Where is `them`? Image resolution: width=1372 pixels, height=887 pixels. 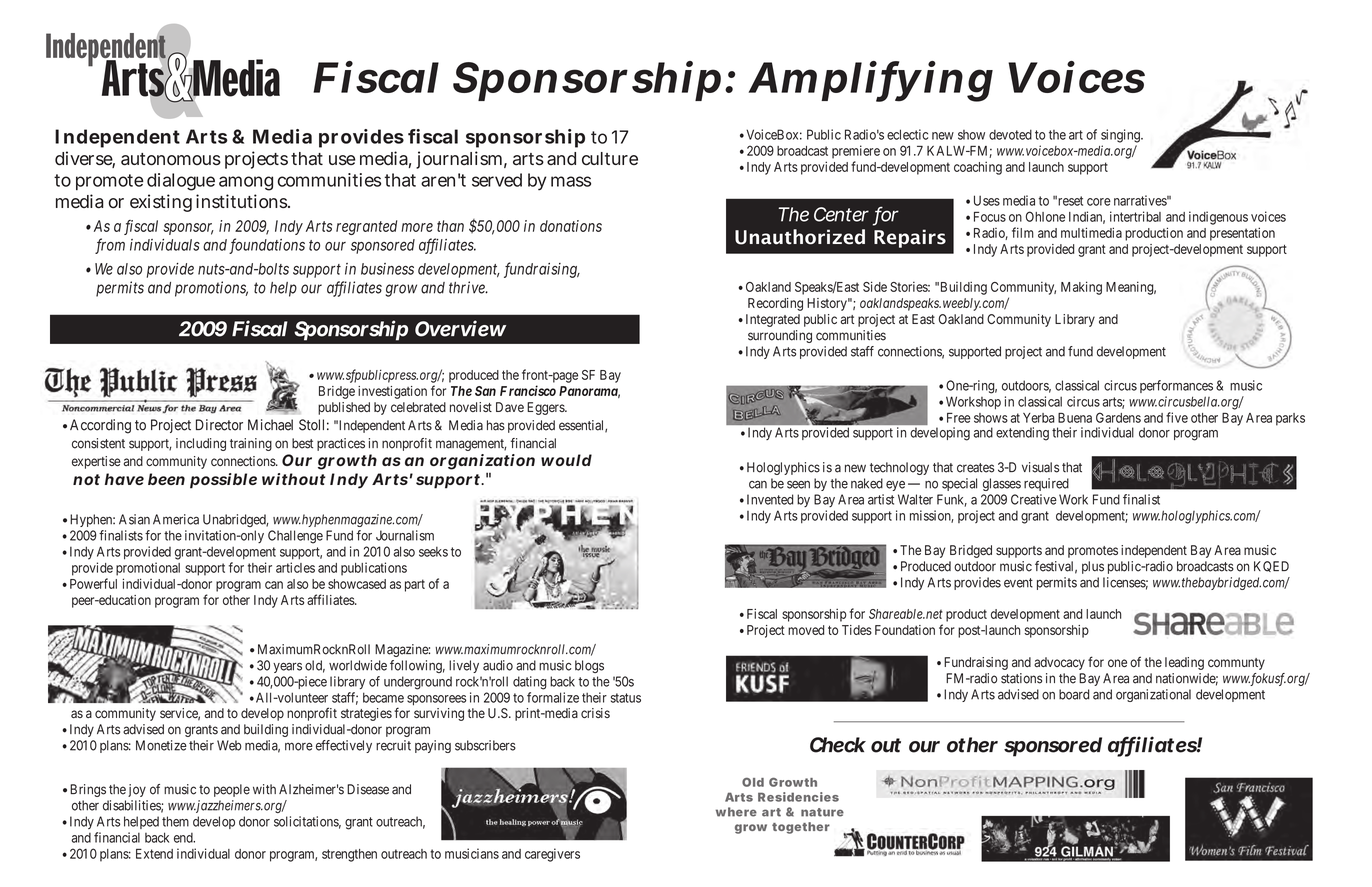 them is located at coordinates (175, 821).
